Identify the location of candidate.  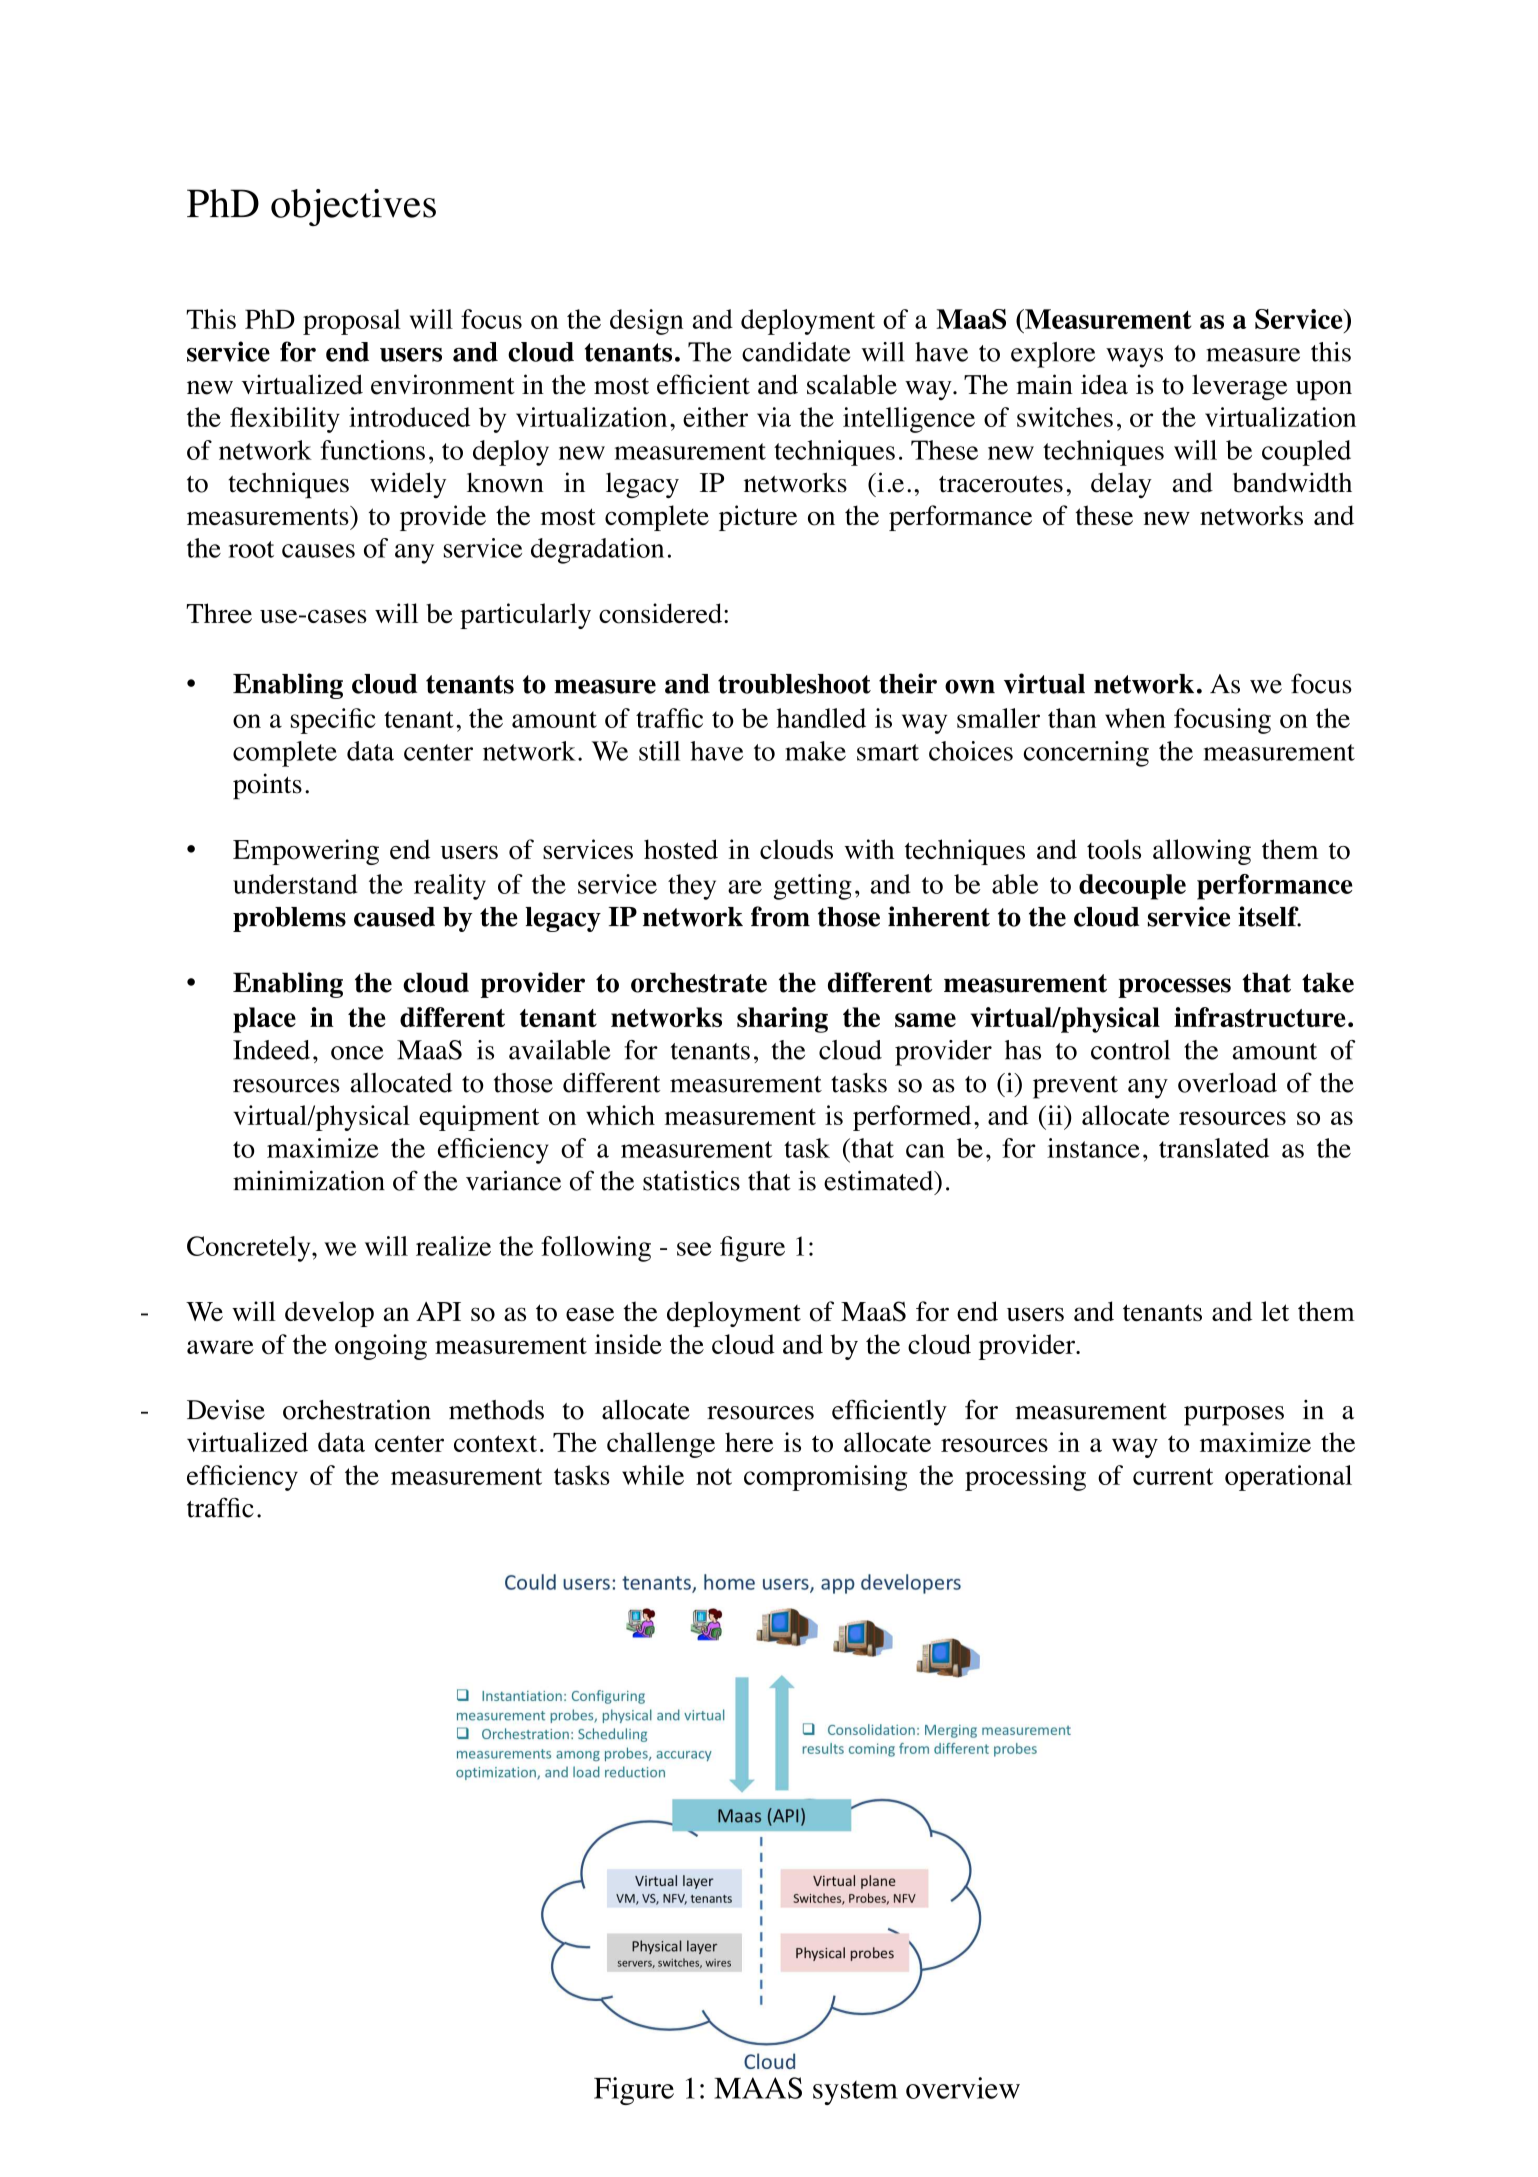
(796, 352).
